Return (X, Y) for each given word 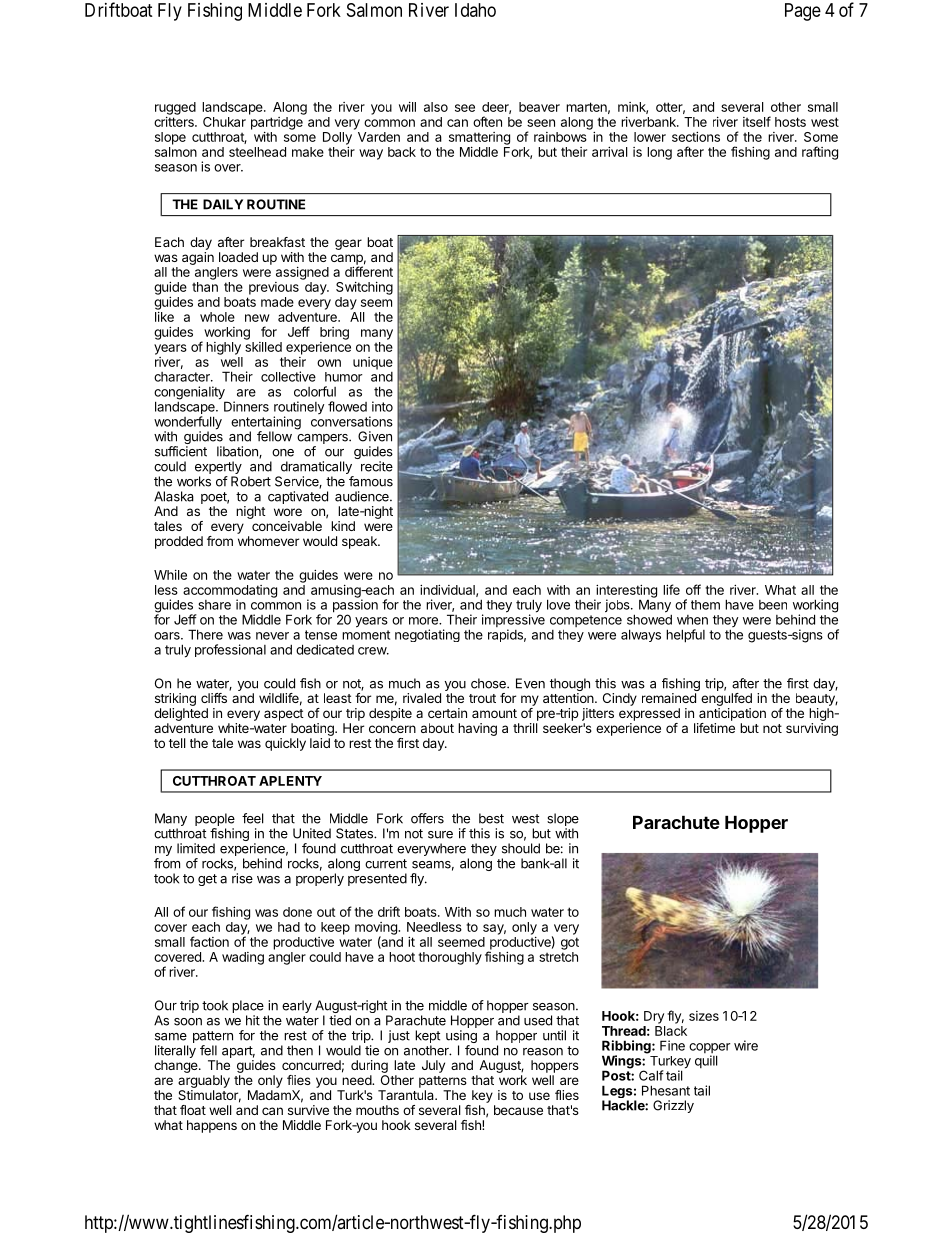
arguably (204, 1081)
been (773, 605)
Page (803, 12)
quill (706, 1061)
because (518, 1110)
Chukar (224, 122)
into (382, 406)
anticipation (732, 714)
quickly (285, 744)
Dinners (246, 406)
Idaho (475, 10)
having (477, 729)
